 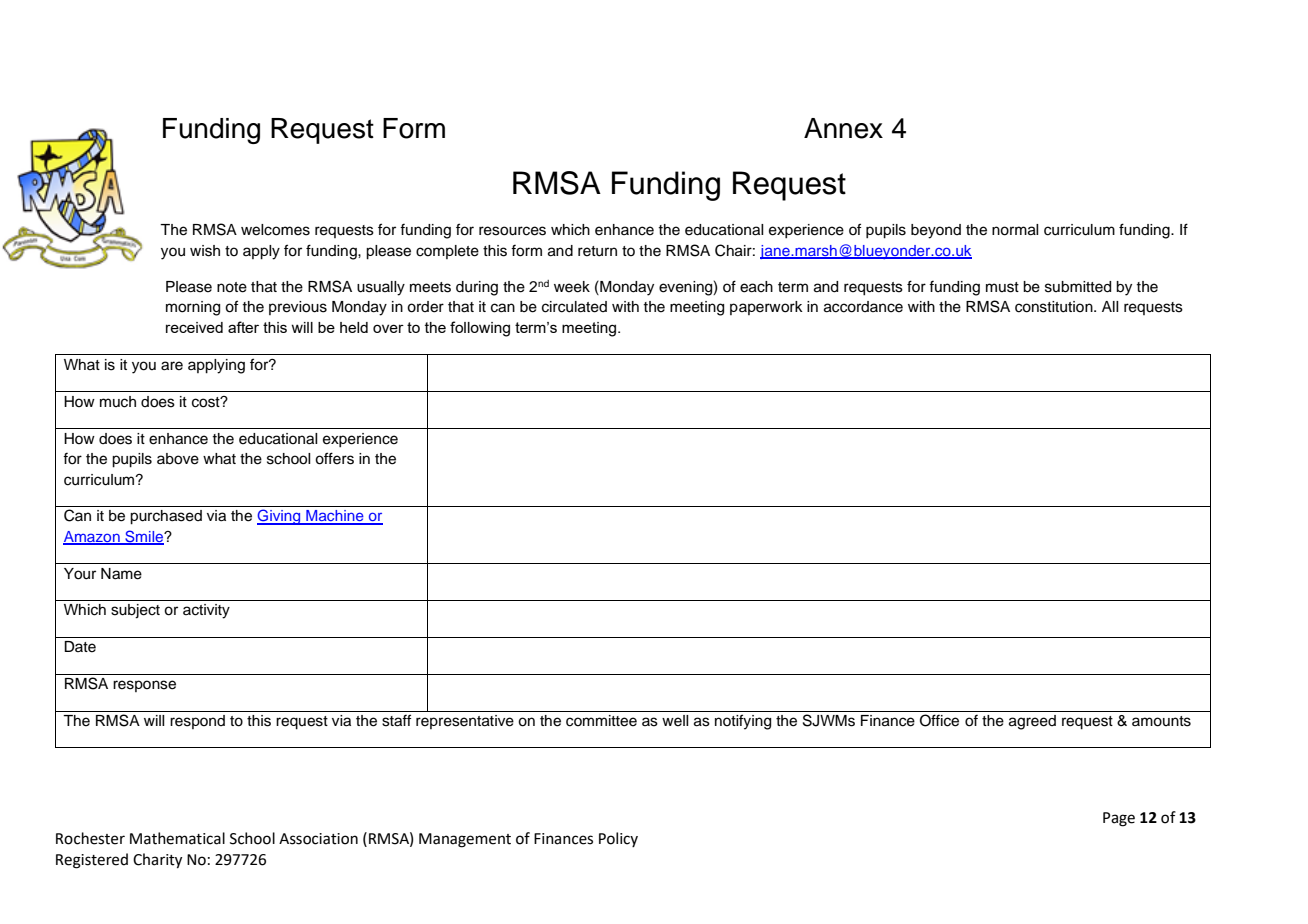 I want to click on must, so click(x=1002, y=287).
